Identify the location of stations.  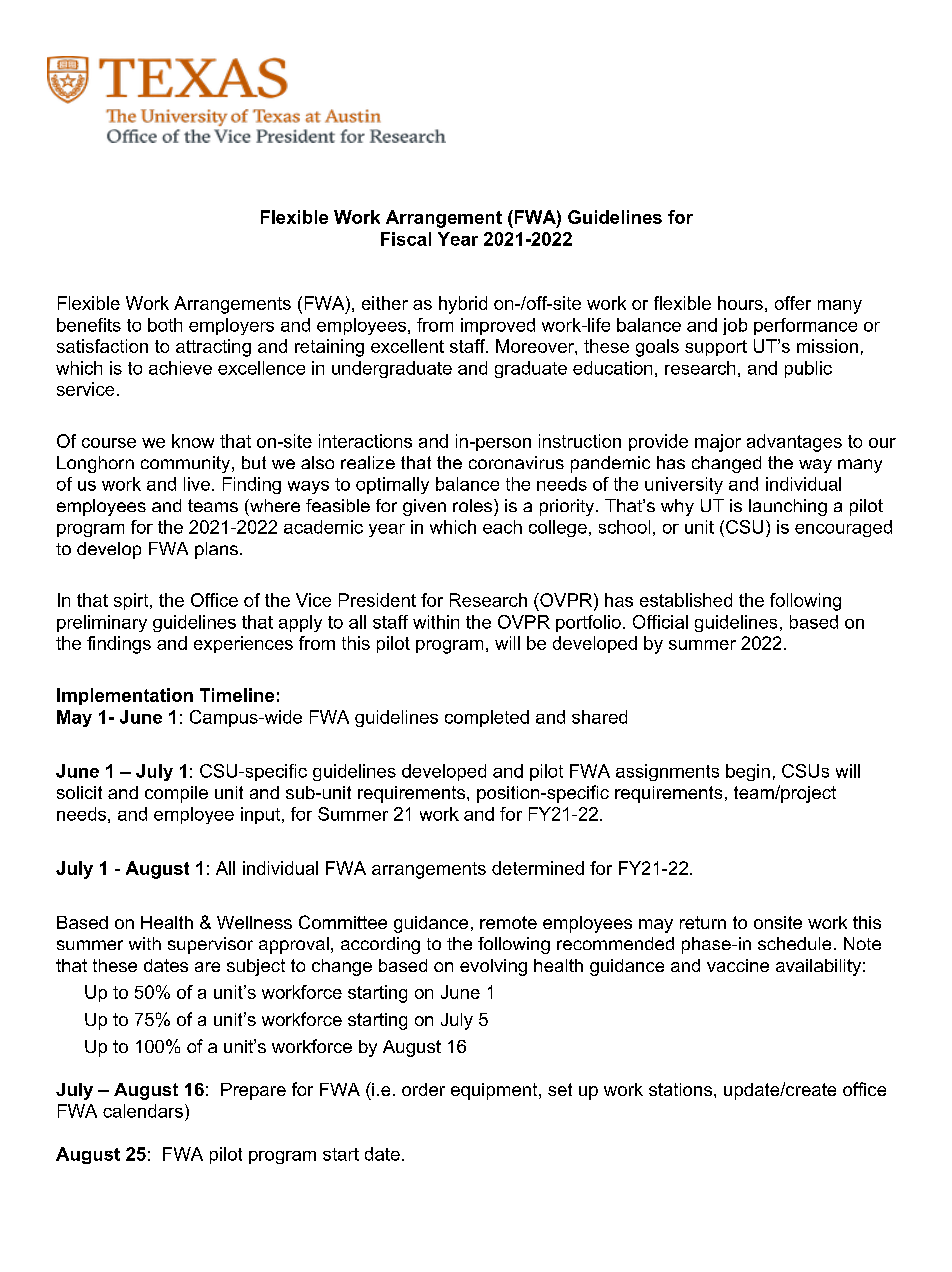
(680, 1089).
